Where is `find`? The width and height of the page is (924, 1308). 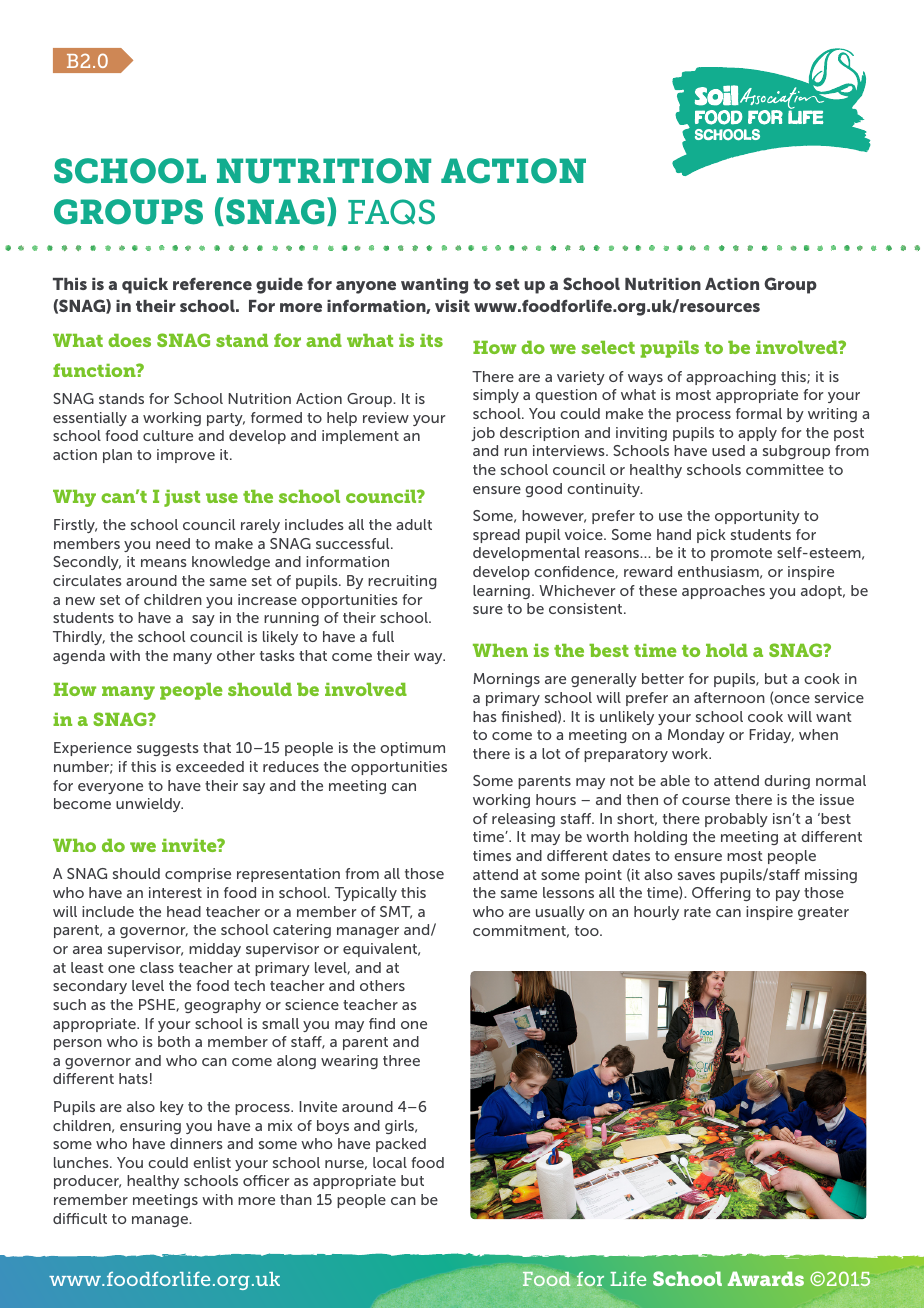 find is located at coordinates (382, 1023).
